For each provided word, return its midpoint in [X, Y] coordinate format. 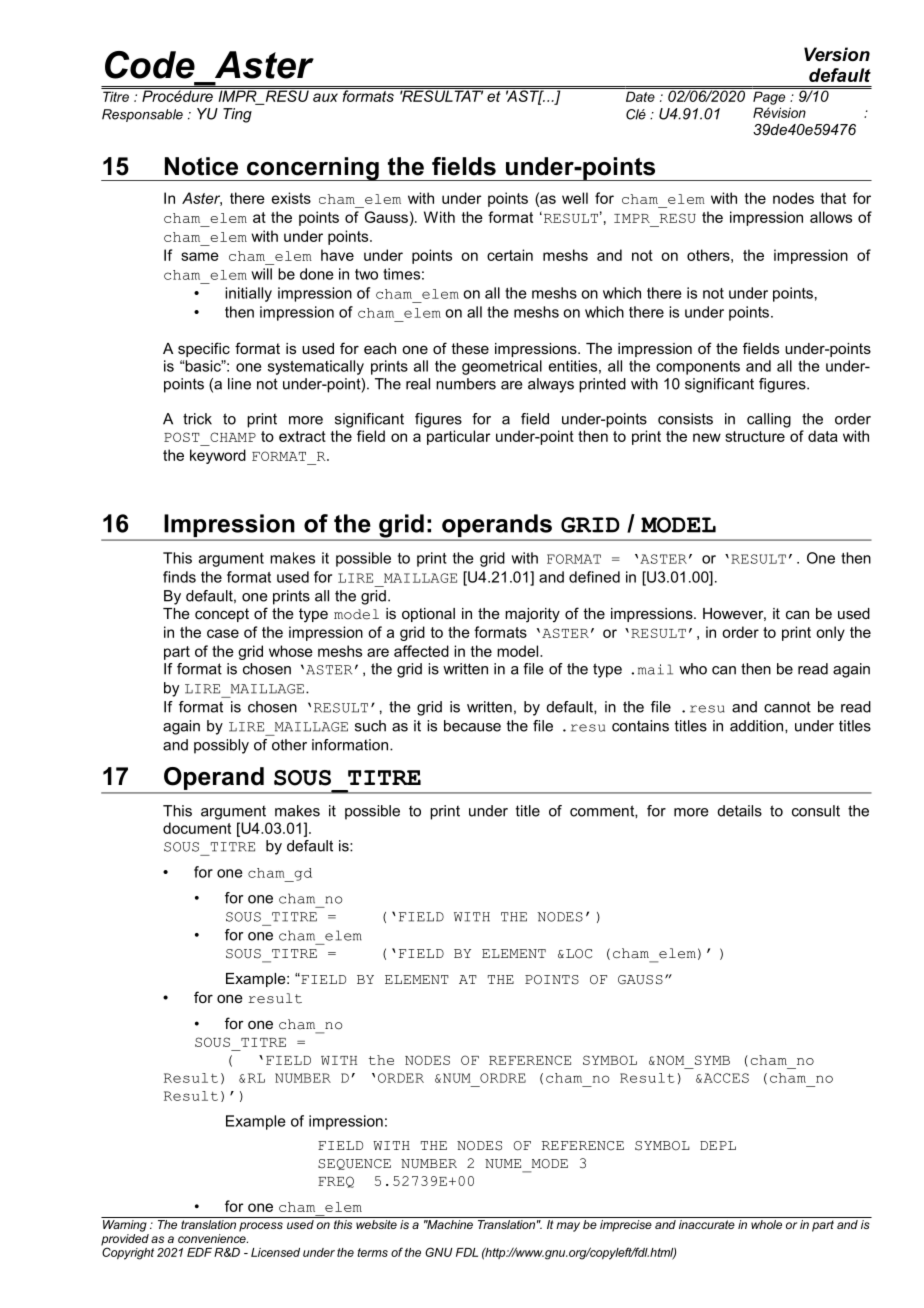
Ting [237, 115]
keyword [218, 456]
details [740, 811]
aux [325, 97]
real [418, 384]
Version [837, 54]
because [472, 726]
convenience [213, 1238]
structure [755, 436]
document [197, 828]
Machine [449, 1224]
